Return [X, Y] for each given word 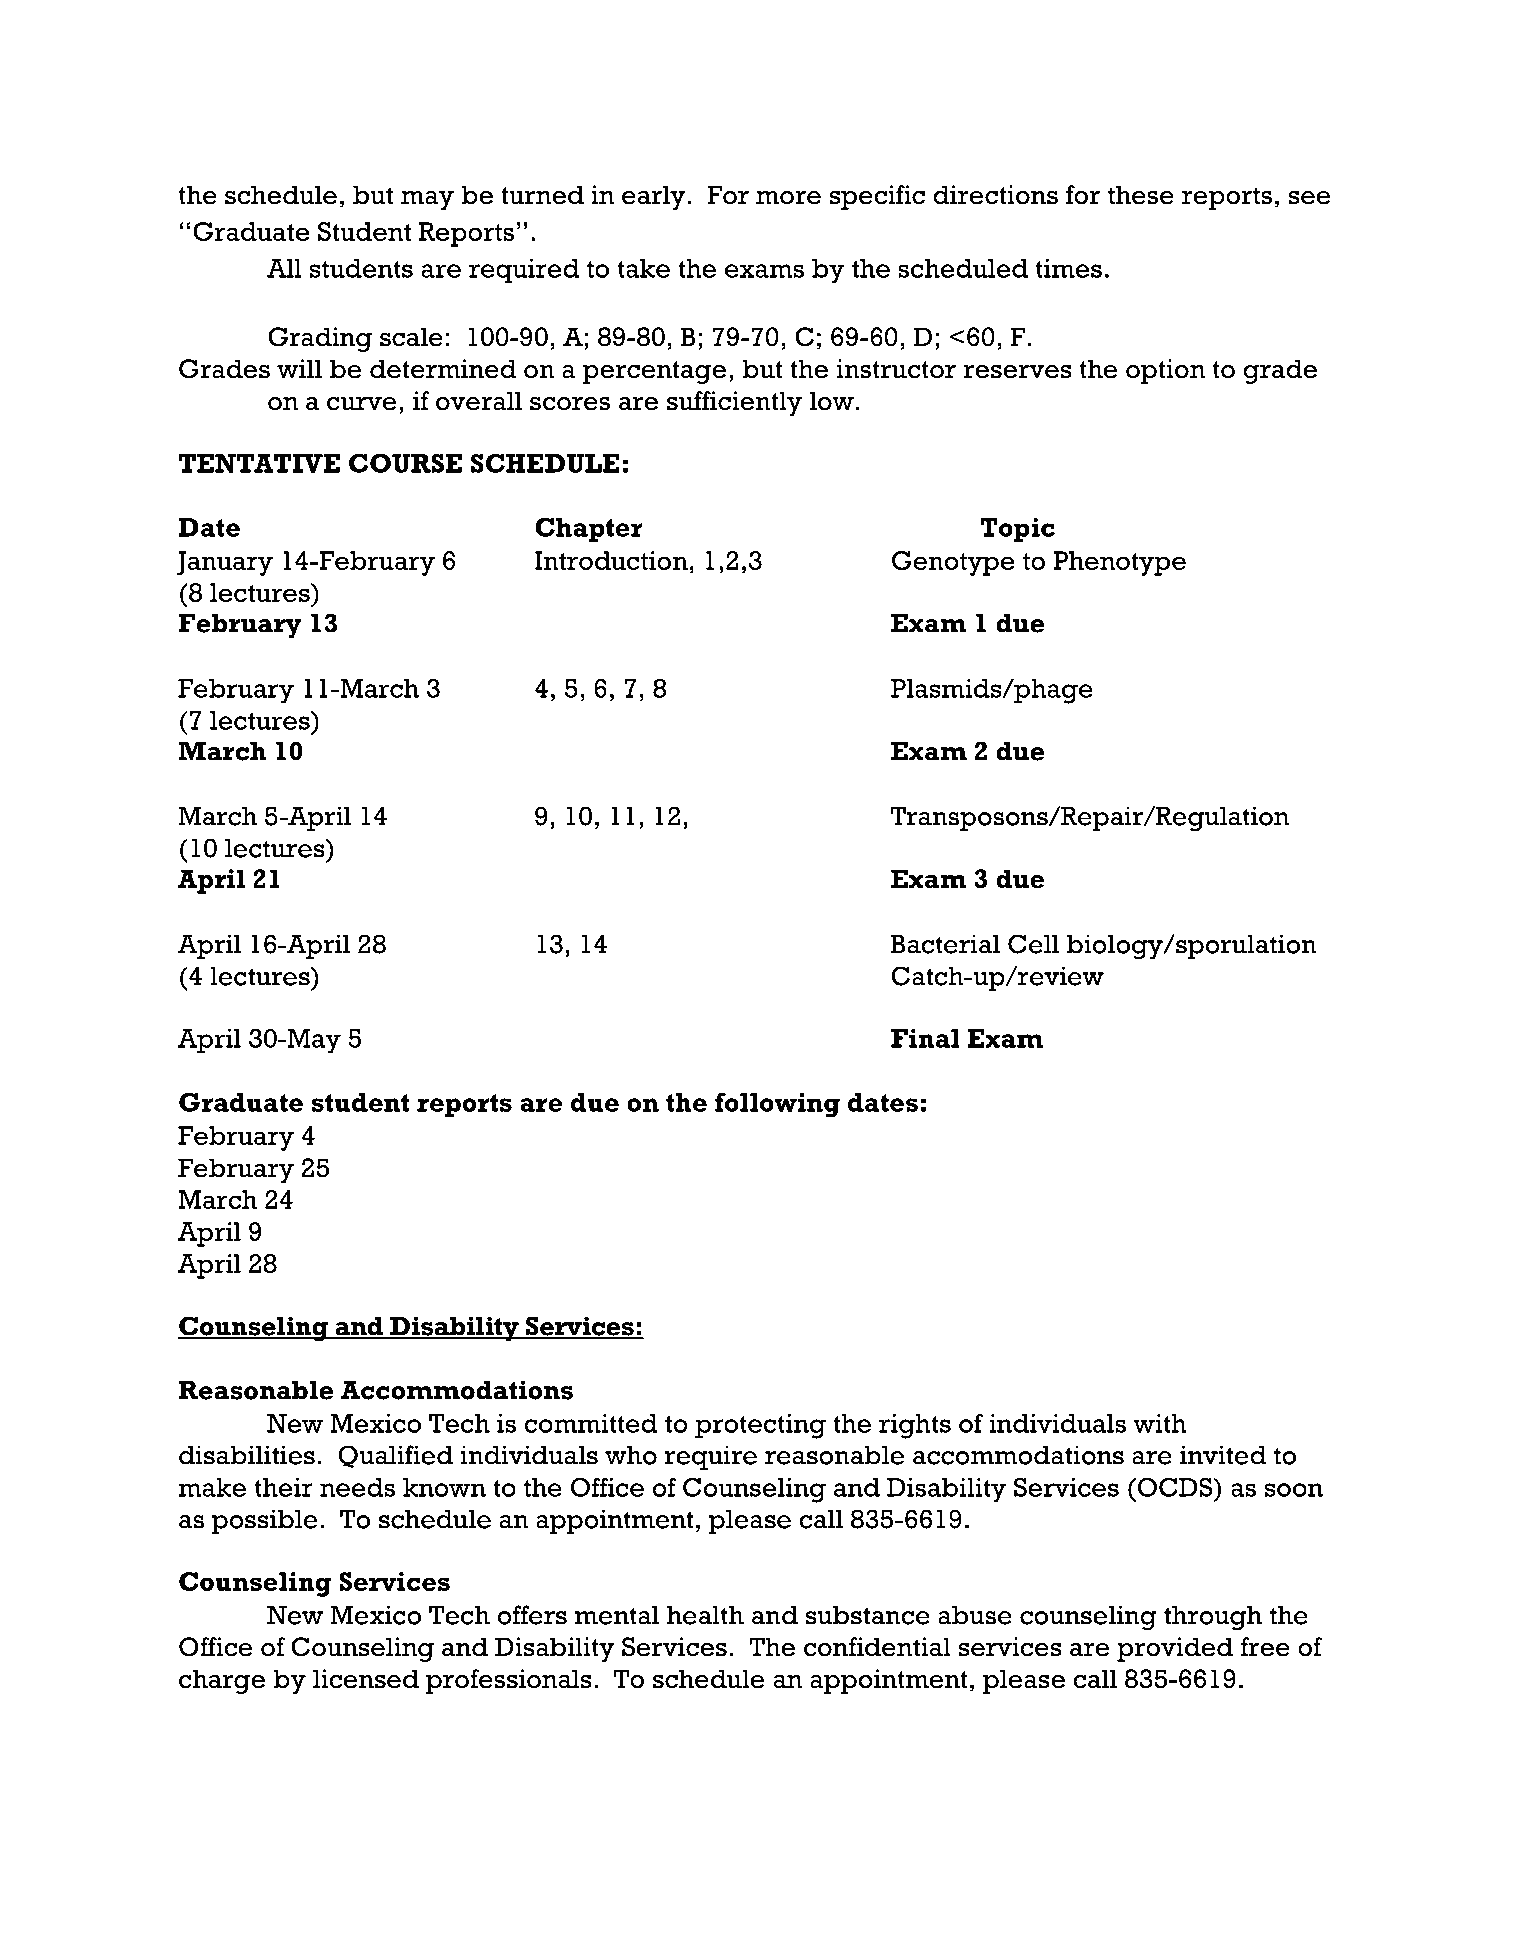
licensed [366, 1679]
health [705, 1615]
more [788, 198]
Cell [1033, 944]
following [777, 1105]
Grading [320, 339]
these [1141, 195]
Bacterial [945, 944]
